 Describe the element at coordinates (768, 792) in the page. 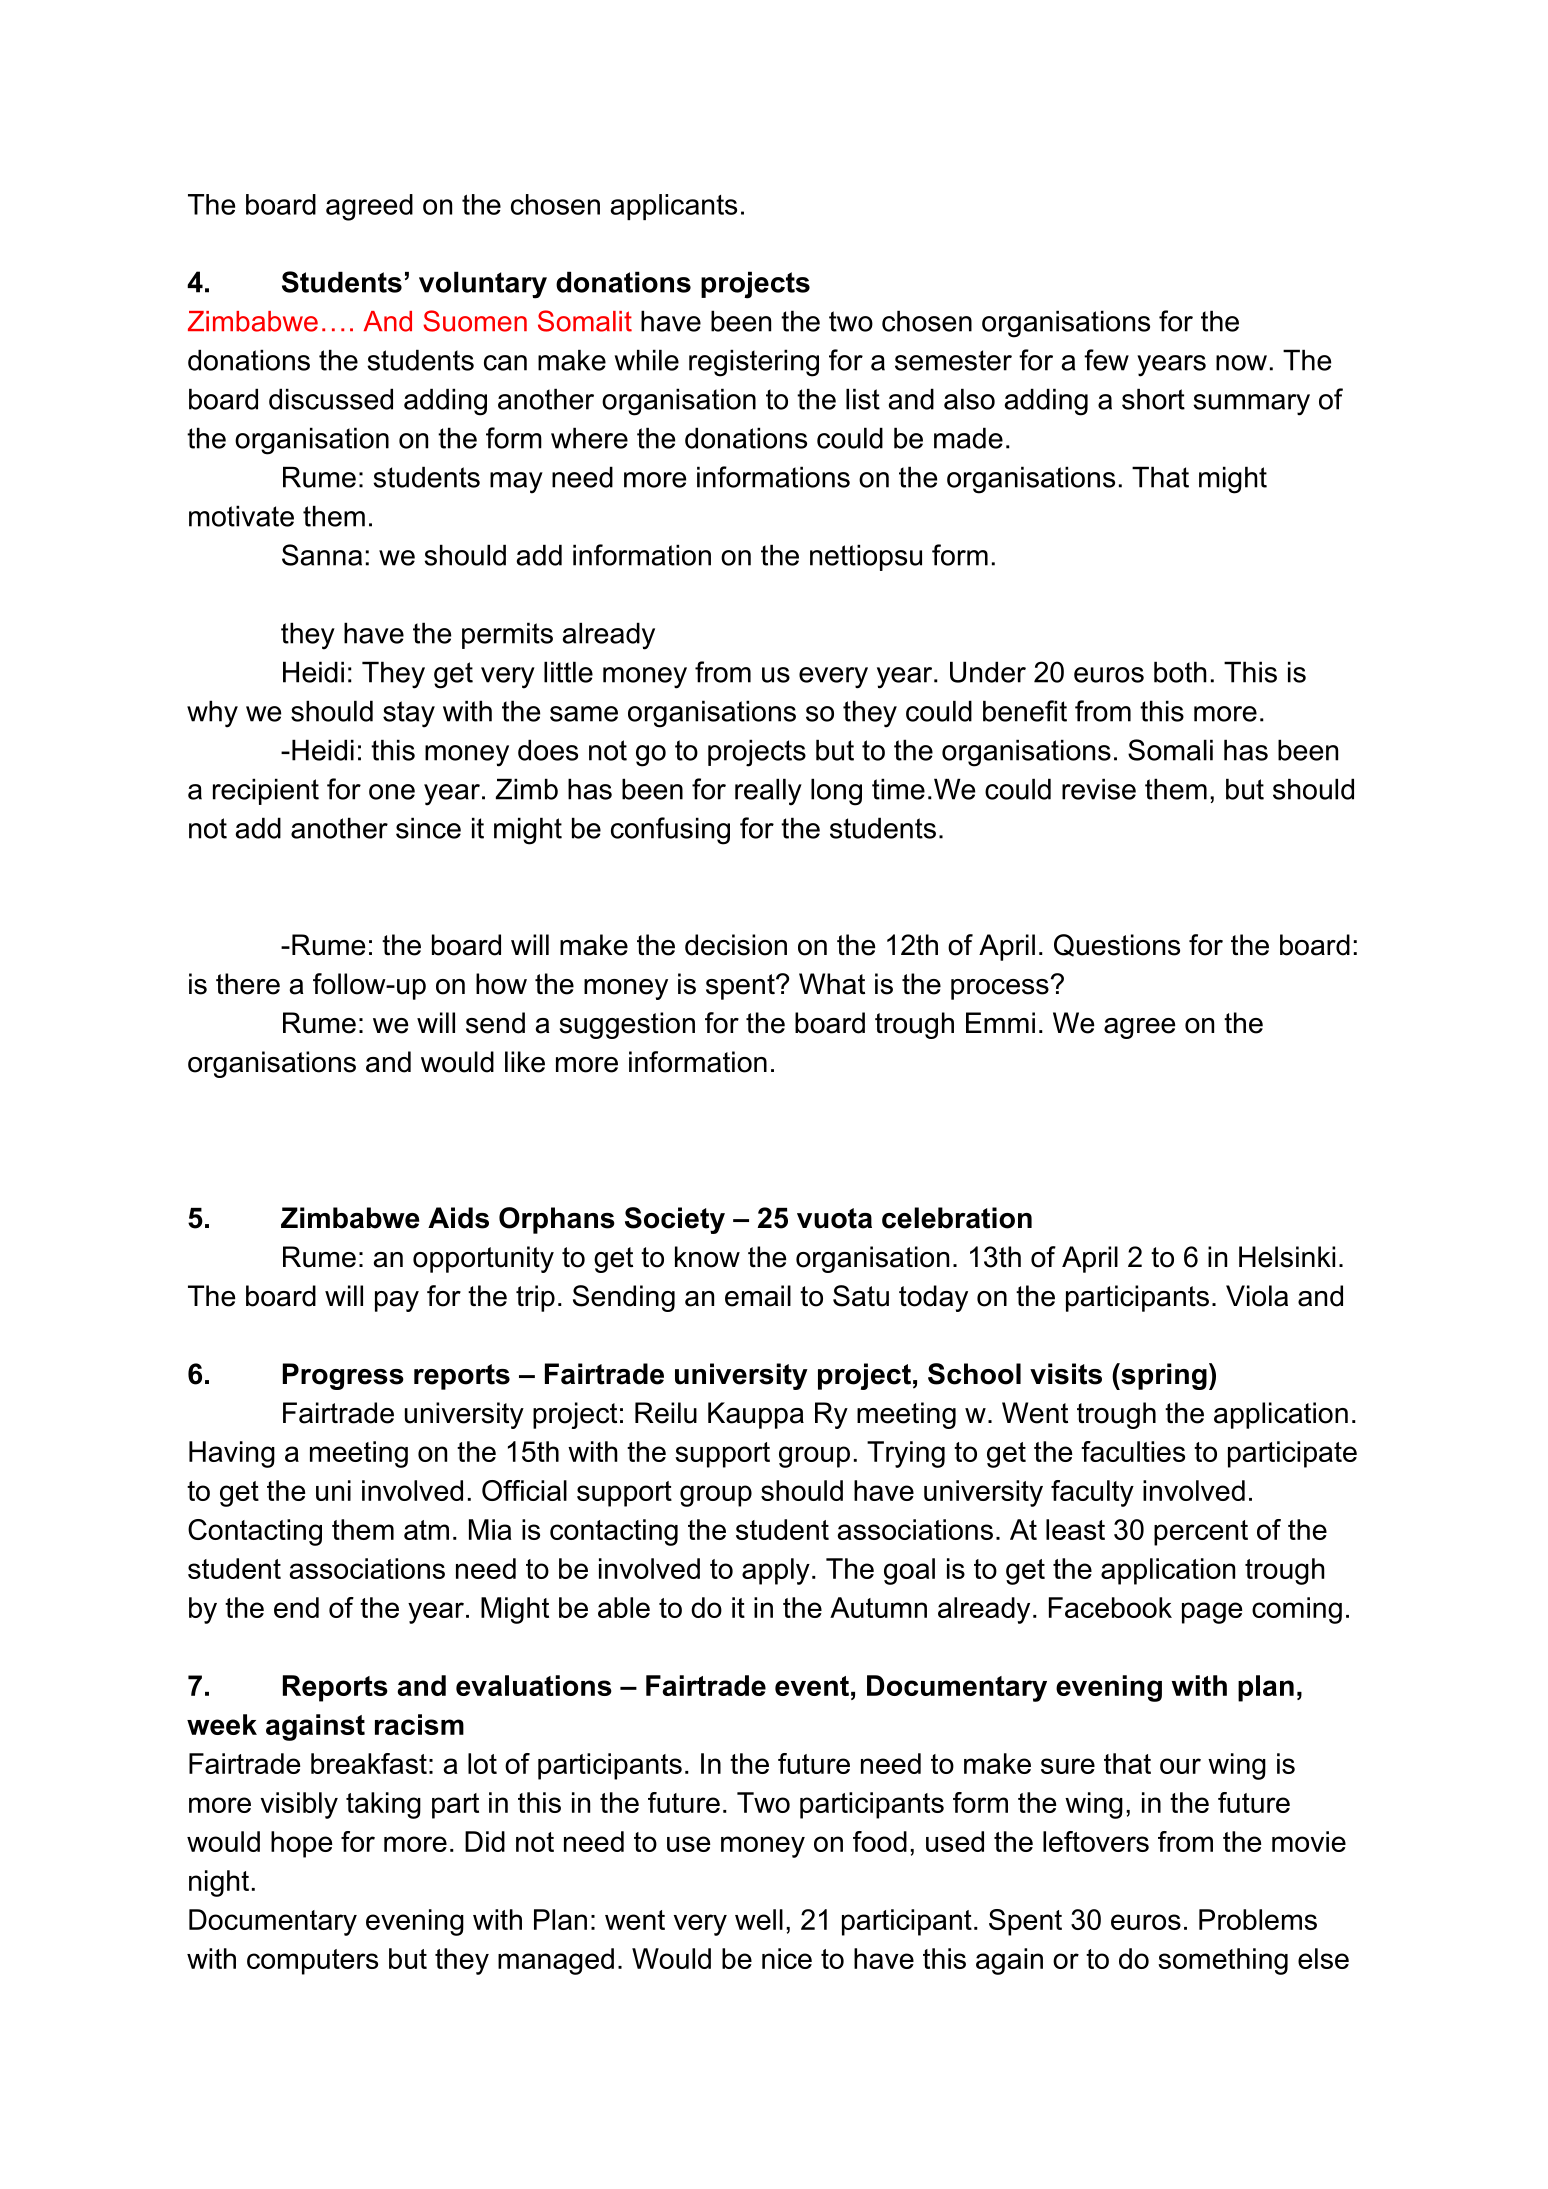

I see `really` at that location.
